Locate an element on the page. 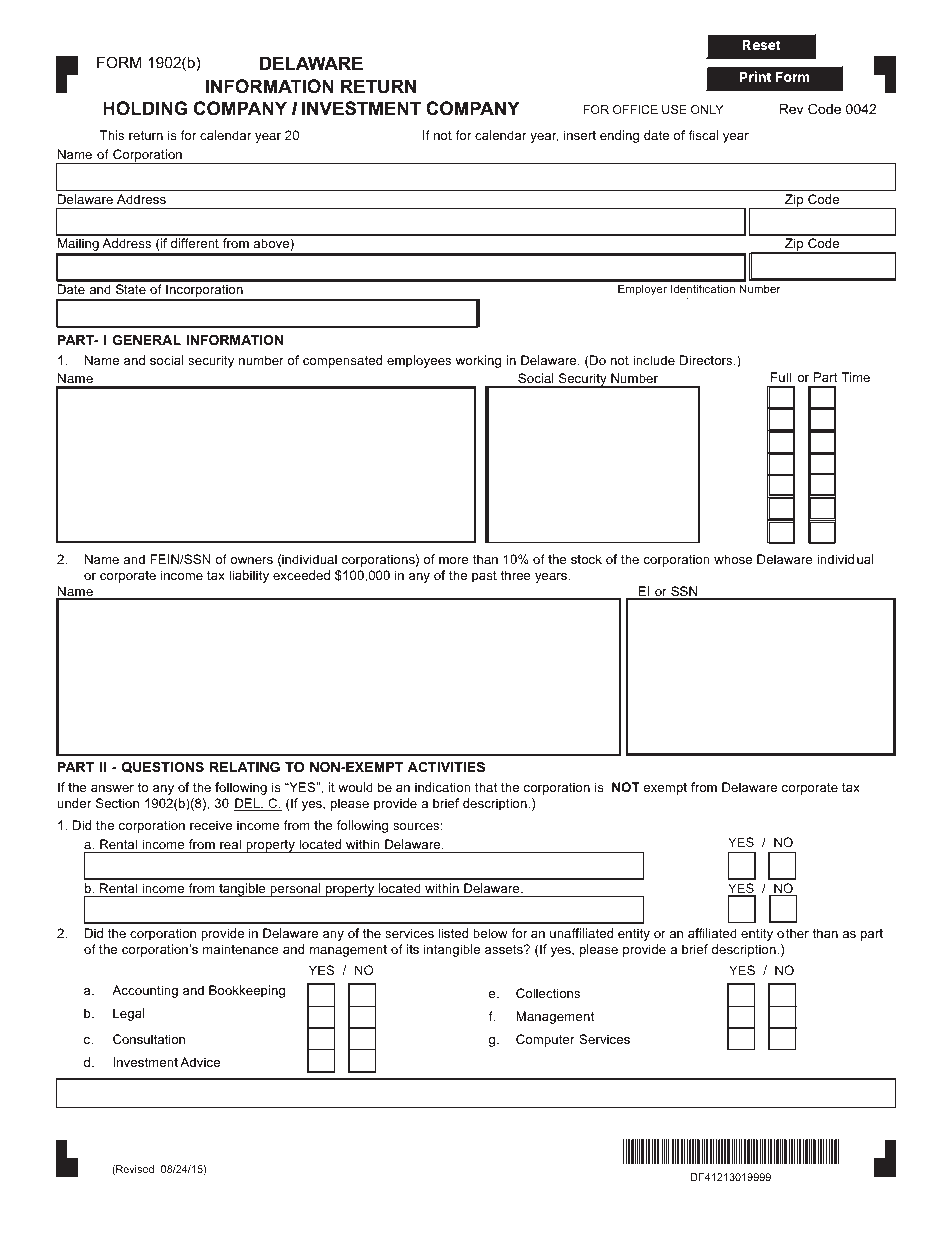 This image has height=1233, width=952. Collections is located at coordinates (548, 993).
